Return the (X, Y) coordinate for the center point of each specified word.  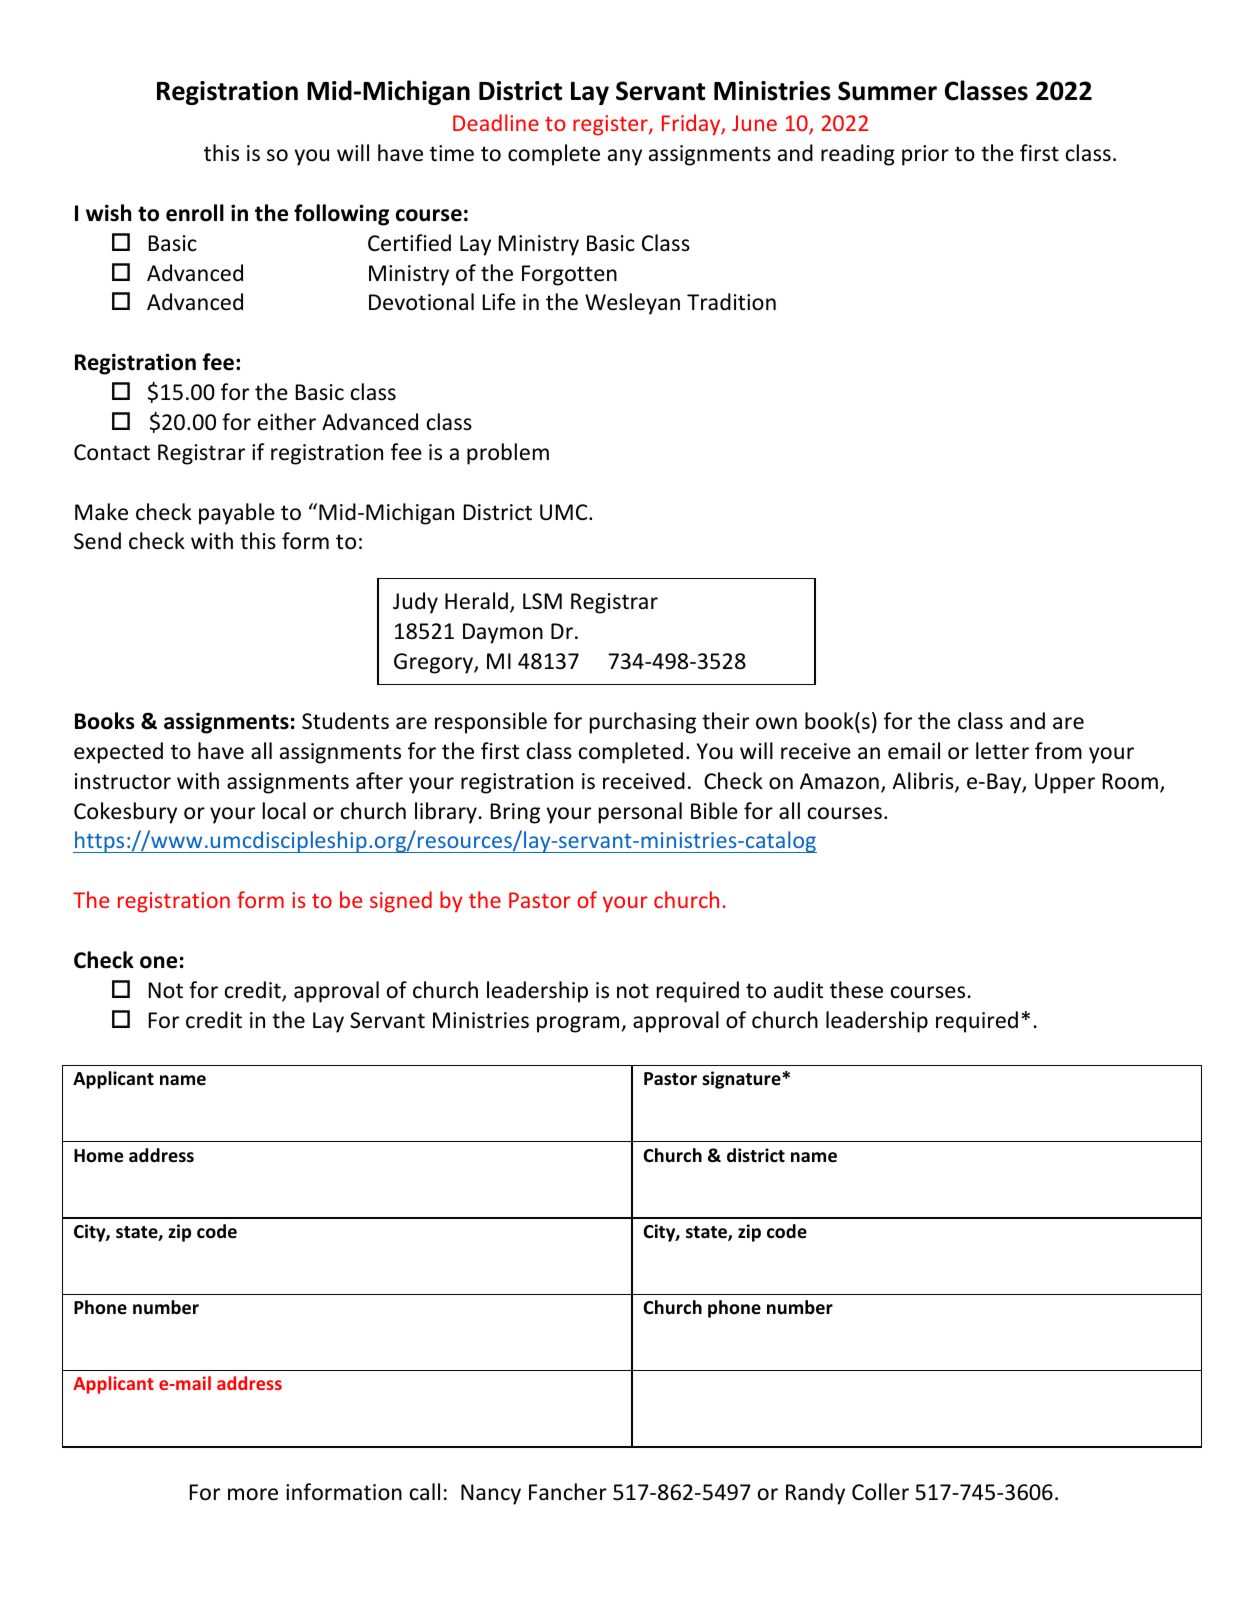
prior (925, 155)
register (611, 125)
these (856, 990)
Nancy (491, 1494)
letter (1002, 751)
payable (237, 514)
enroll (195, 213)
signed (401, 902)
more (253, 1494)
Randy (815, 1494)
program (579, 1024)
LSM (542, 601)
